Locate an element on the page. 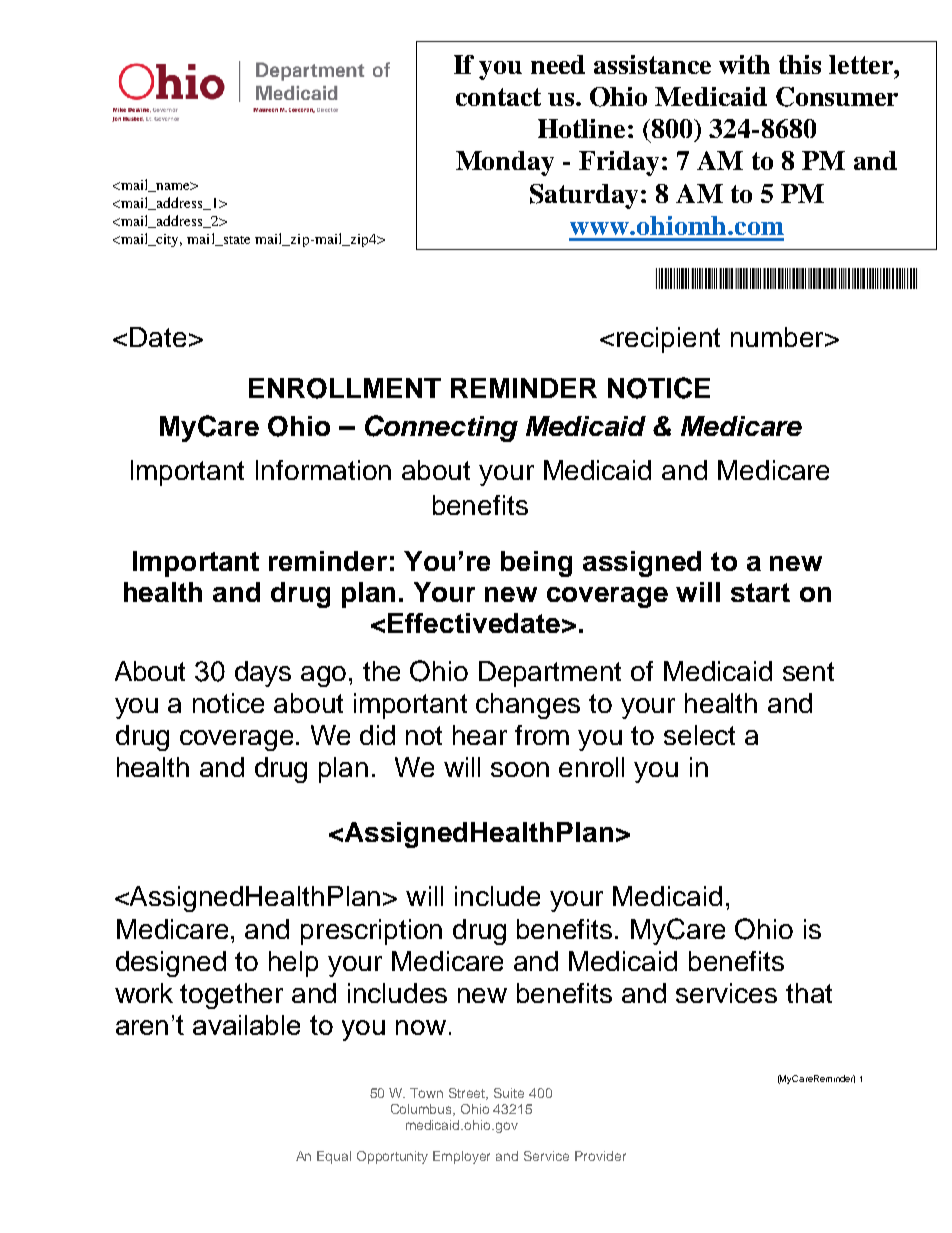 This document has width=952, height=1233. Connecting is located at coordinates (441, 428).
